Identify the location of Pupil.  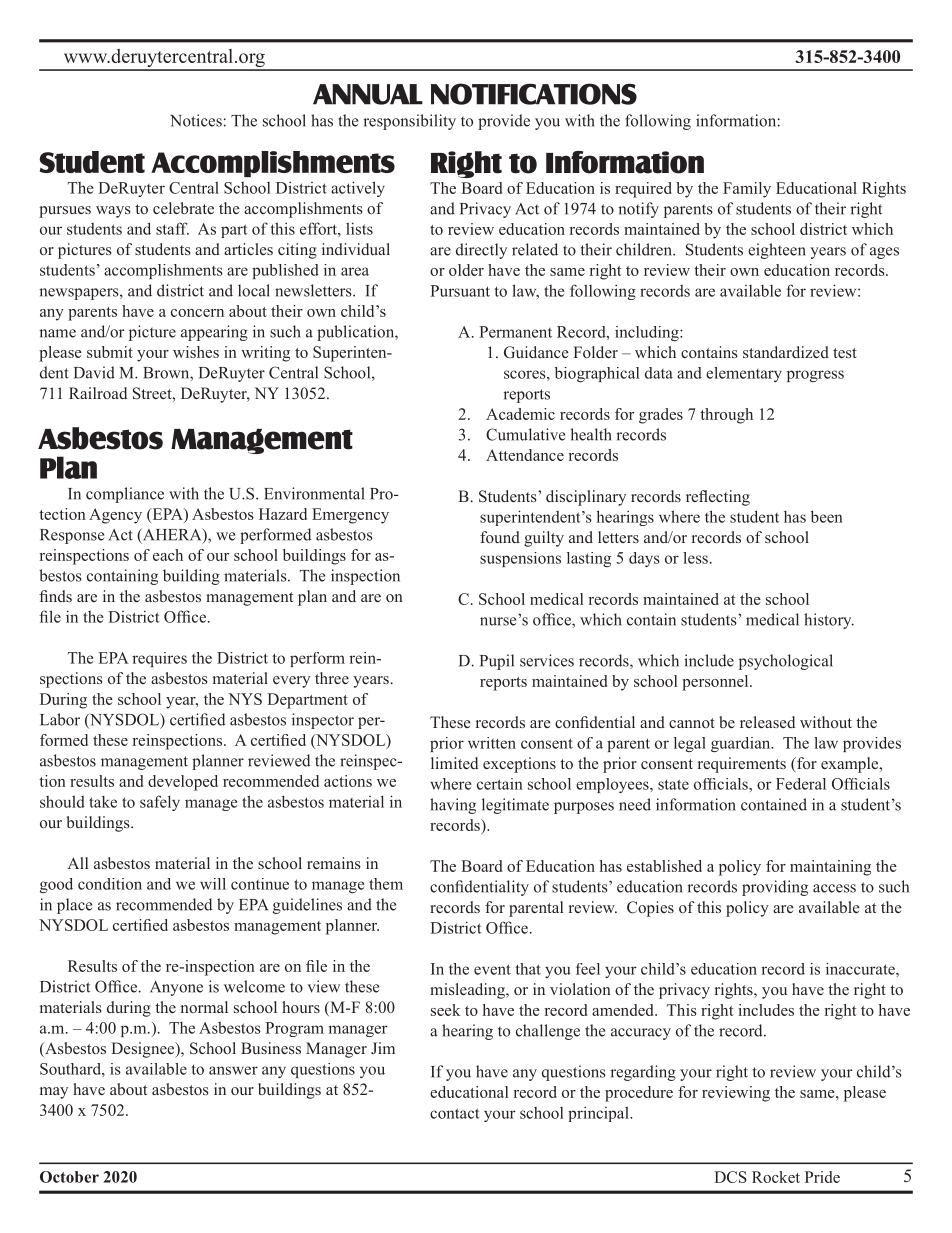
(497, 662).
